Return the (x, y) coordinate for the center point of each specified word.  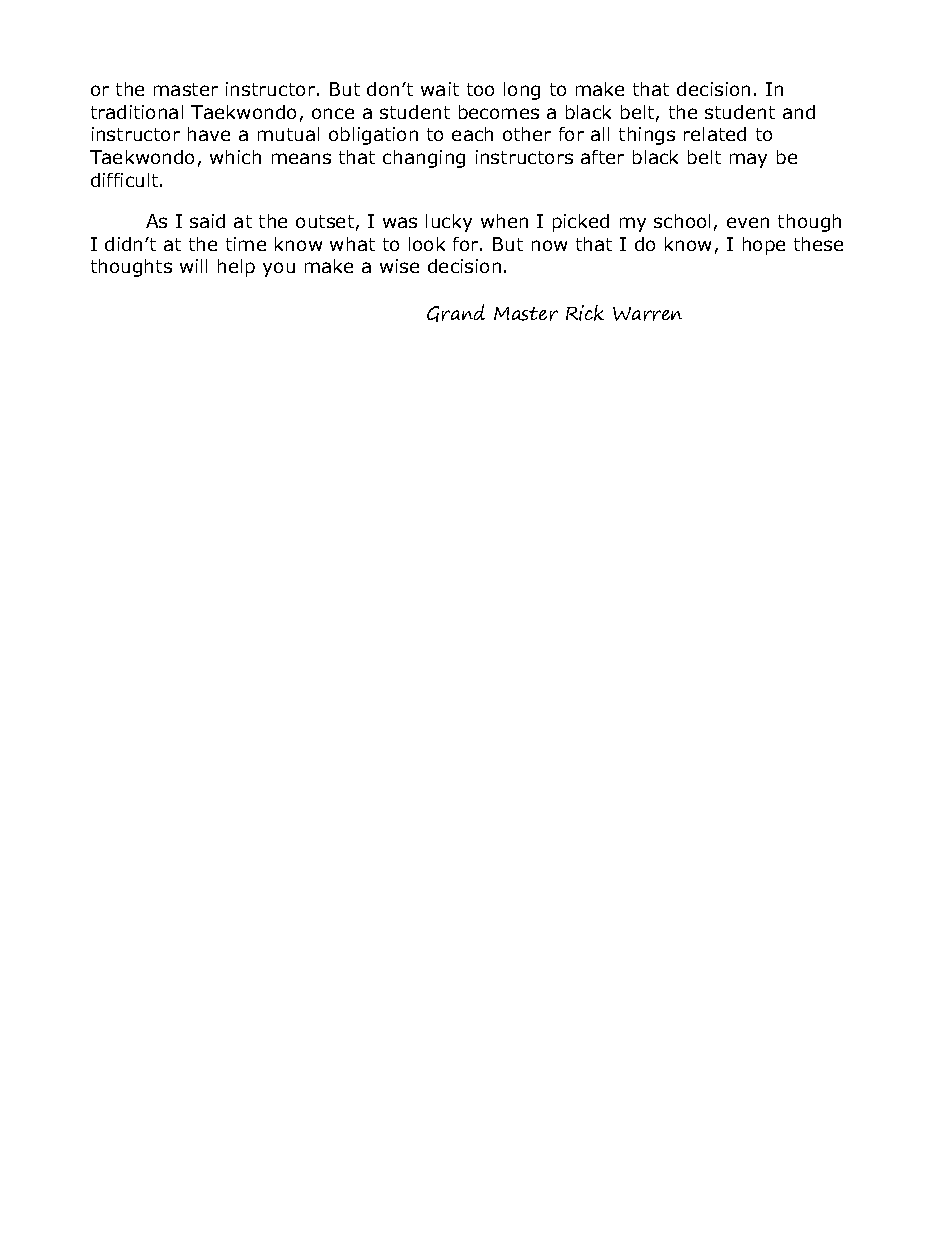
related (715, 134)
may (748, 160)
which (235, 157)
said (207, 221)
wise (399, 266)
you (279, 269)
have (209, 134)
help (236, 268)
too (480, 89)
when (504, 221)
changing (424, 159)
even (748, 222)
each (472, 134)
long (522, 91)
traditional (137, 112)
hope (764, 246)
